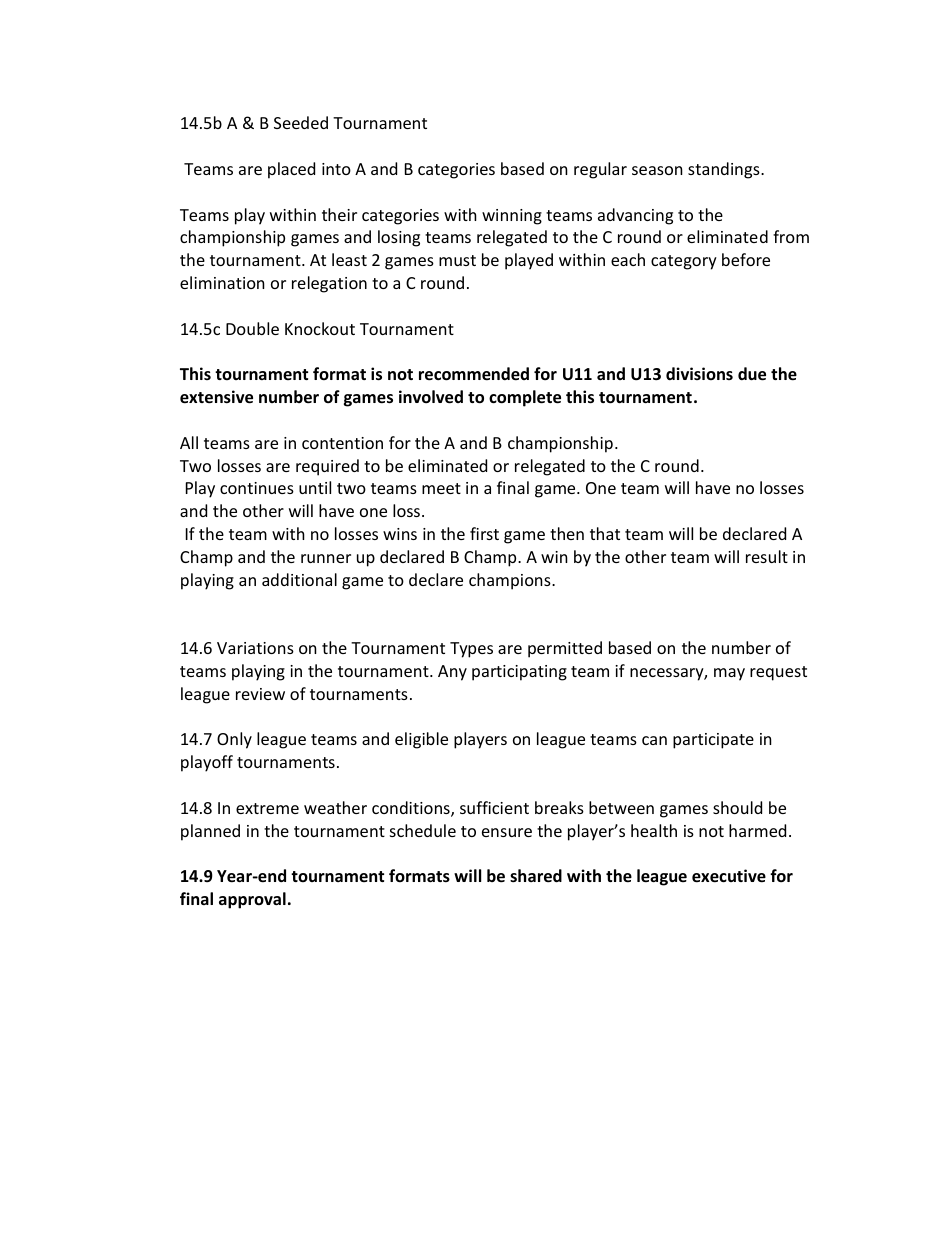  Describe the element at coordinates (257, 488) in the page. I see `continues` at that location.
